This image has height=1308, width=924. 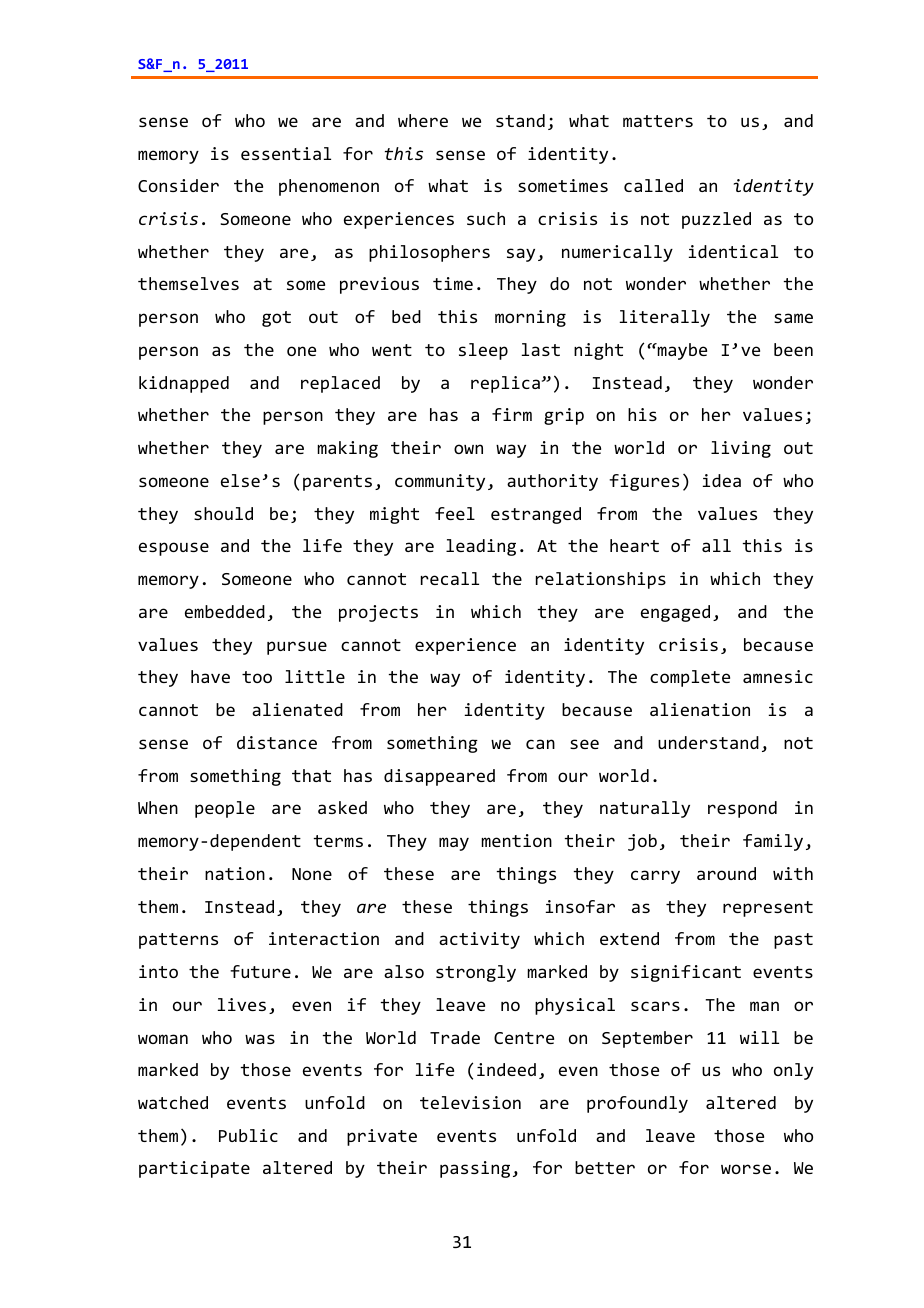 I want to click on kidnapped, so click(x=184, y=384).
